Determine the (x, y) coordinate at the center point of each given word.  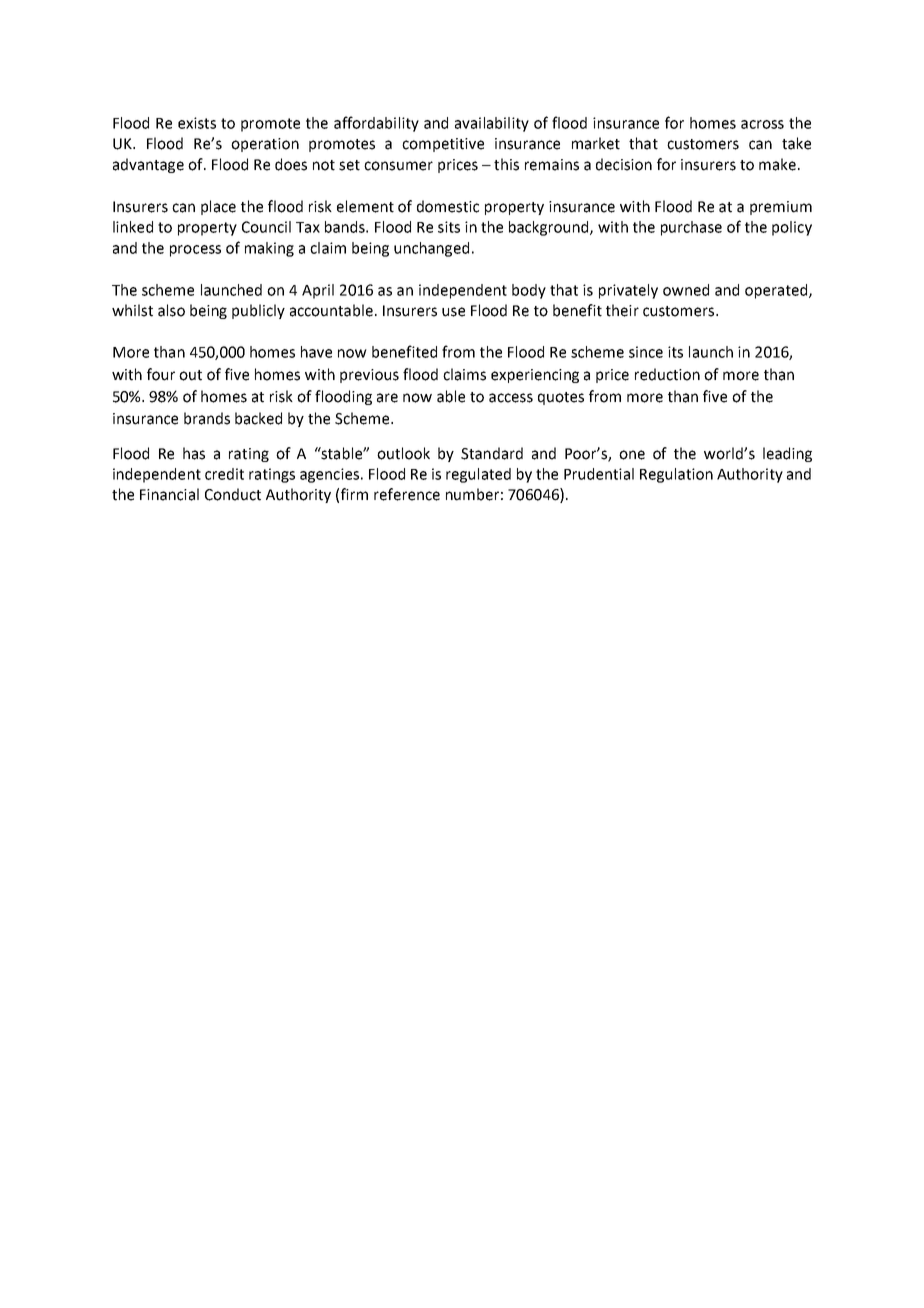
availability (492, 124)
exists (197, 123)
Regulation (676, 475)
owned (686, 290)
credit (224, 474)
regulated (478, 475)
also (171, 310)
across (762, 124)
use (453, 312)
